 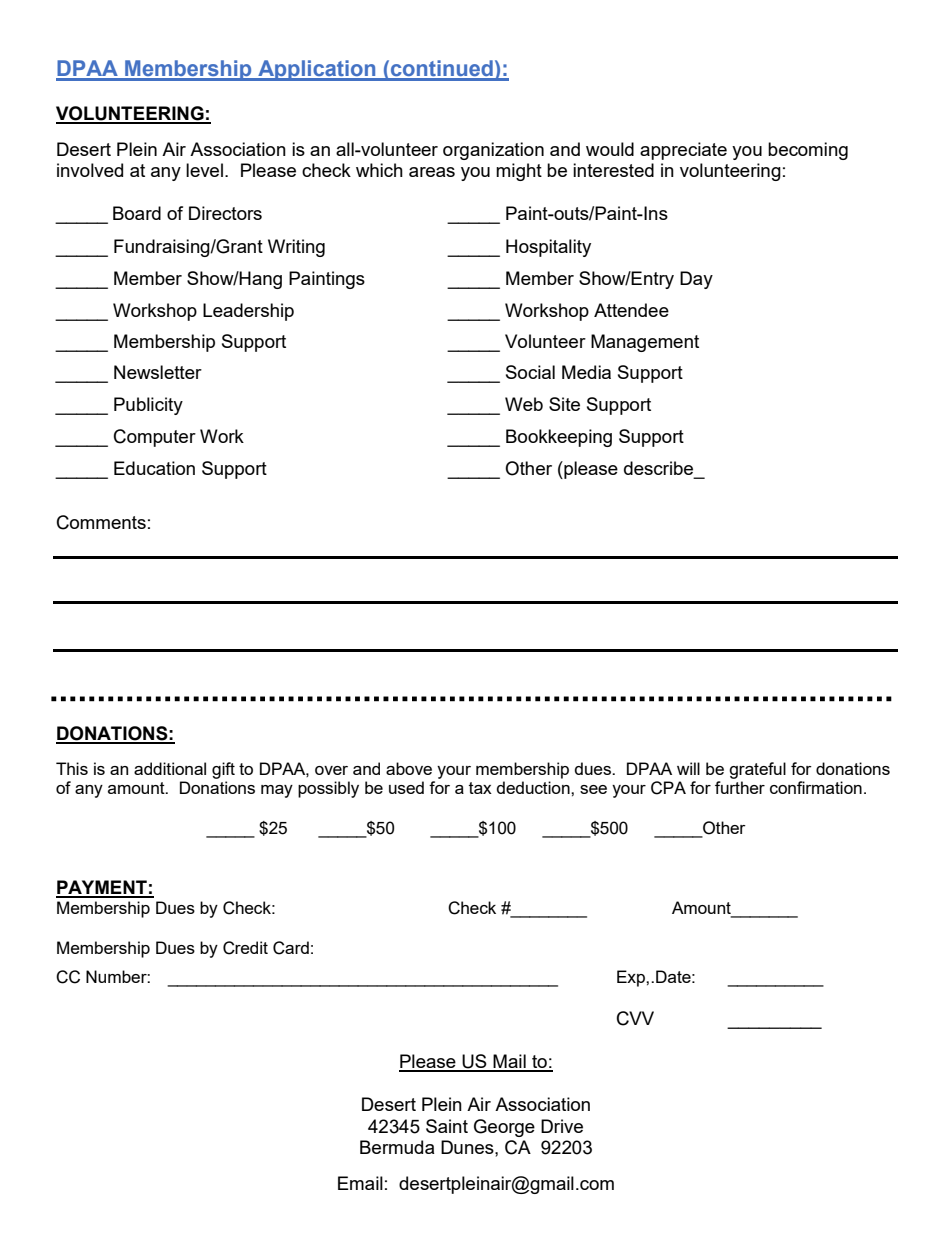 What do you see at coordinates (683, 151) in the screenshot?
I see `appreciate` at bounding box center [683, 151].
